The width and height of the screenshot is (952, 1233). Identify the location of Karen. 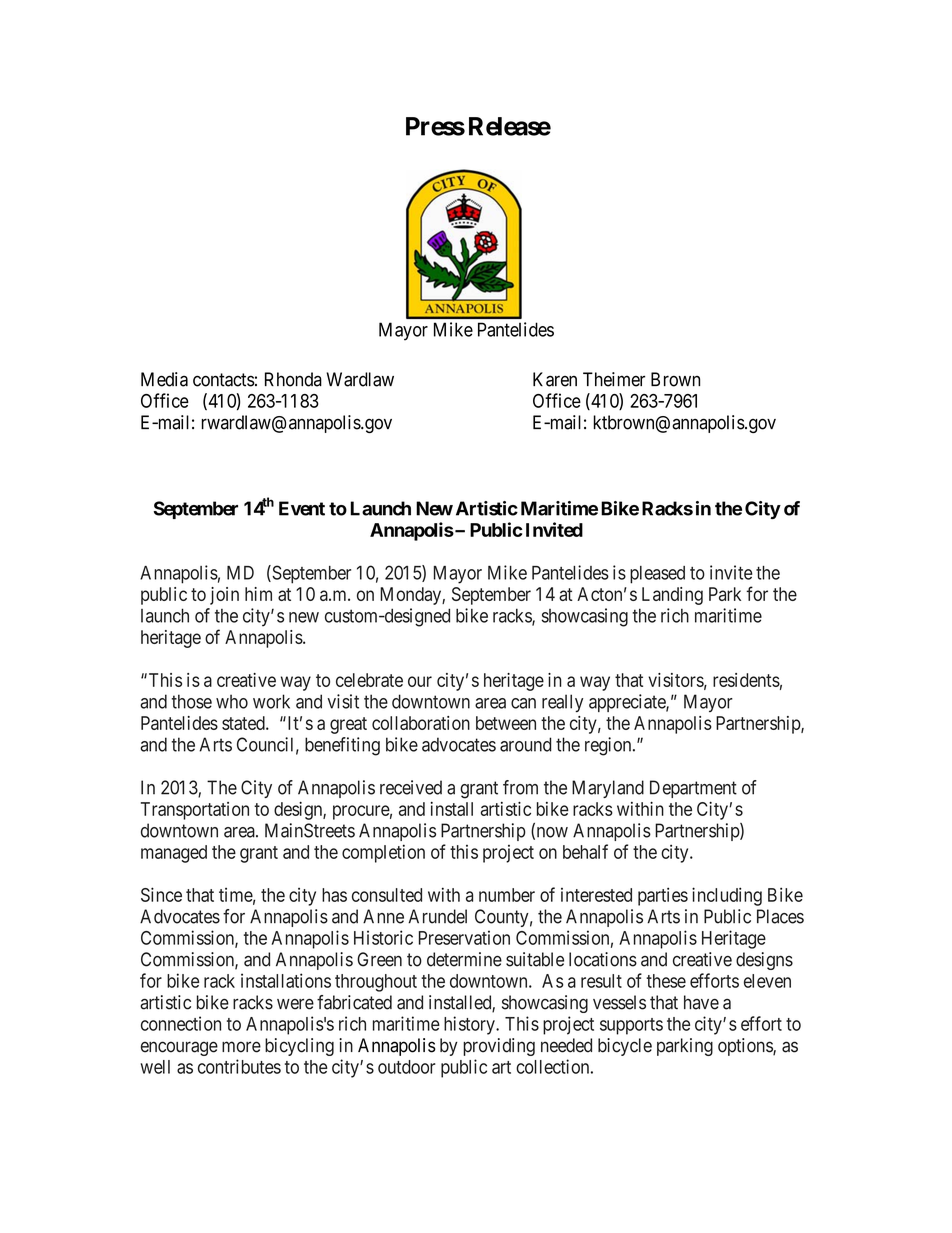
(555, 379).
